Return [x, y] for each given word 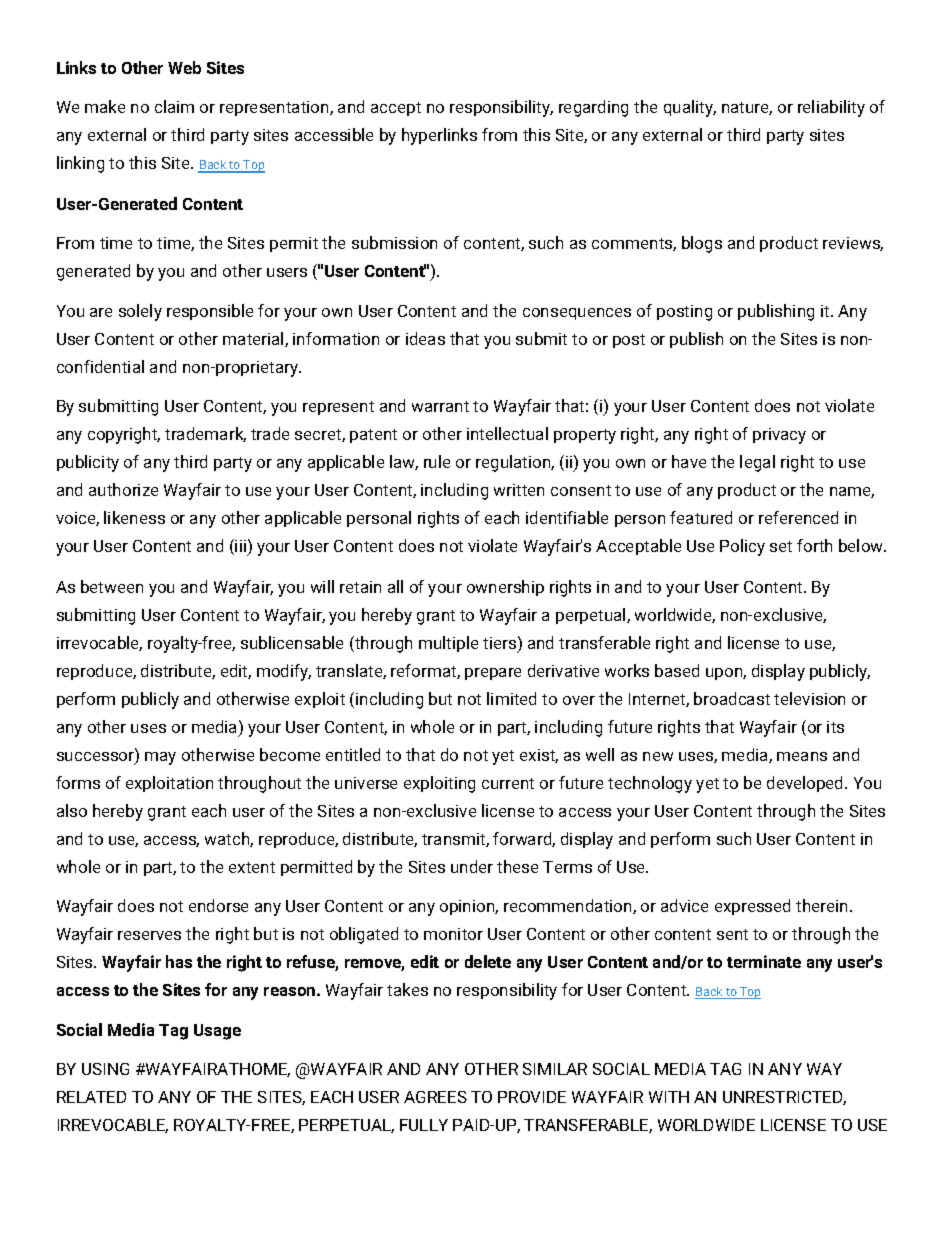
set [781, 546]
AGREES [435, 1097]
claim [174, 106]
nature [747, 108]
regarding [593, 108]
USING [105, 1069]
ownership [505, 588]
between [112, 586]
